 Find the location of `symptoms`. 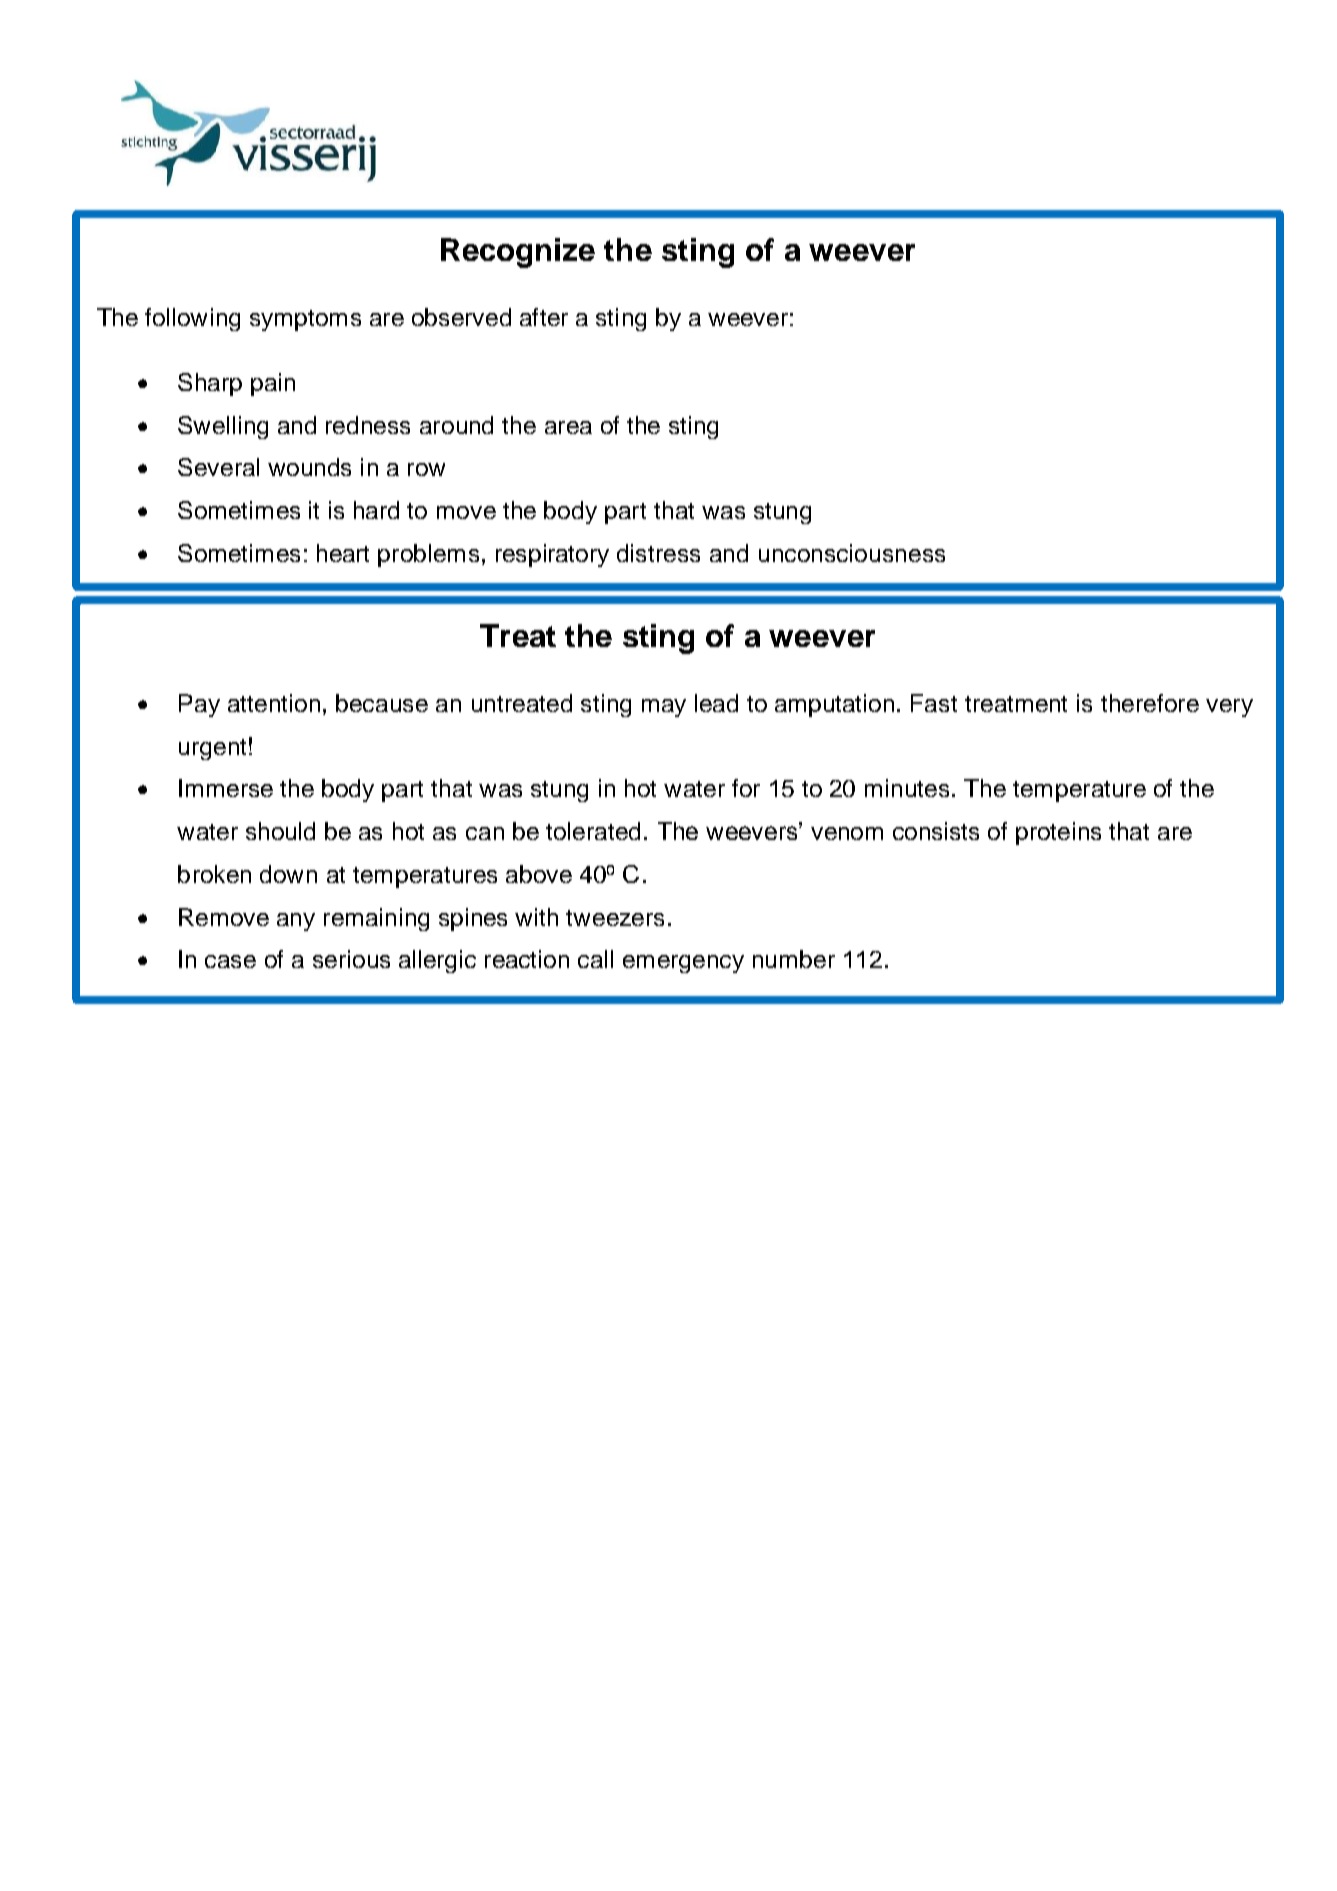

symptoms is located at coordinates (305, 320).
